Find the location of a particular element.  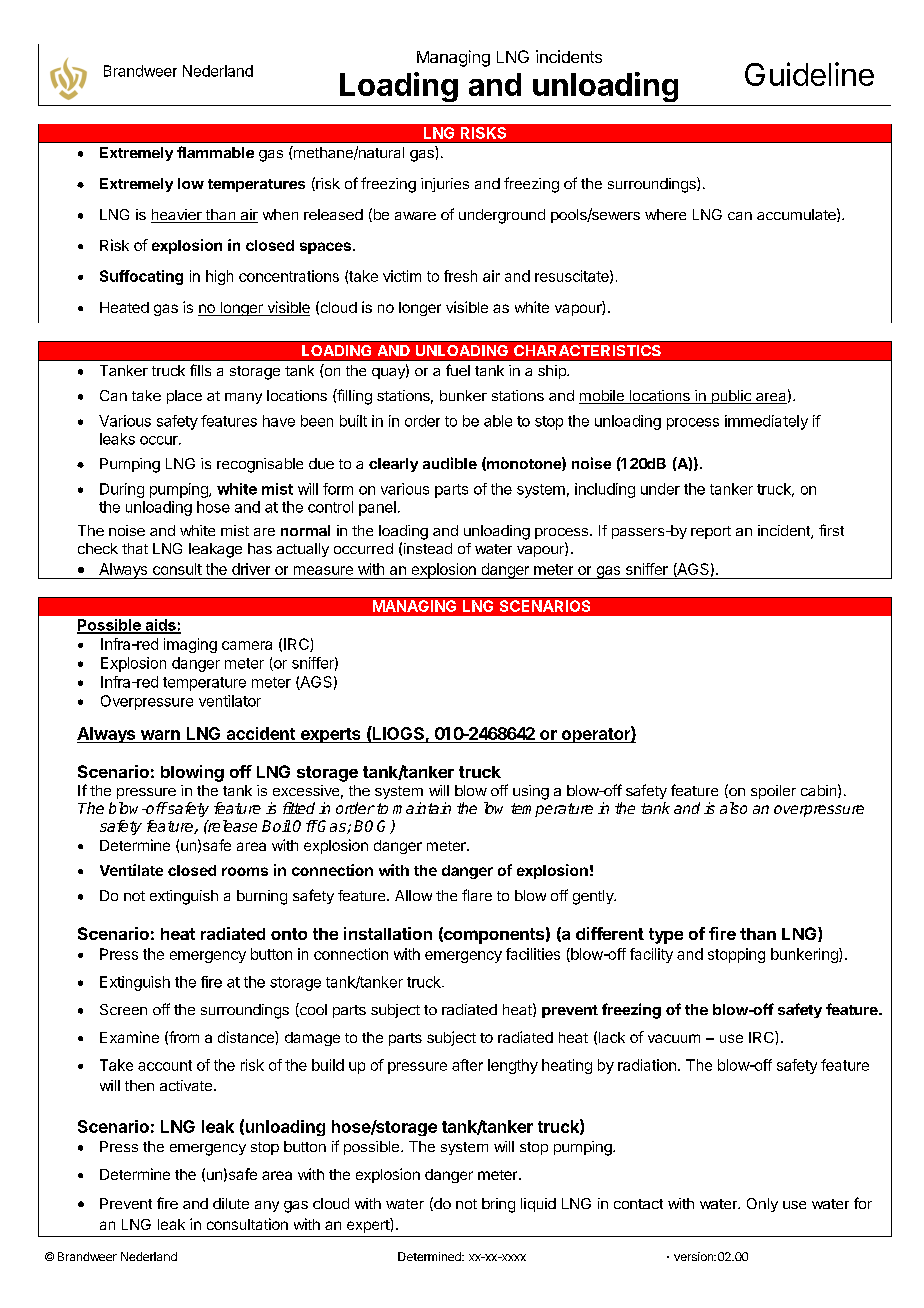

fills is located at coordinates (200, 370).
